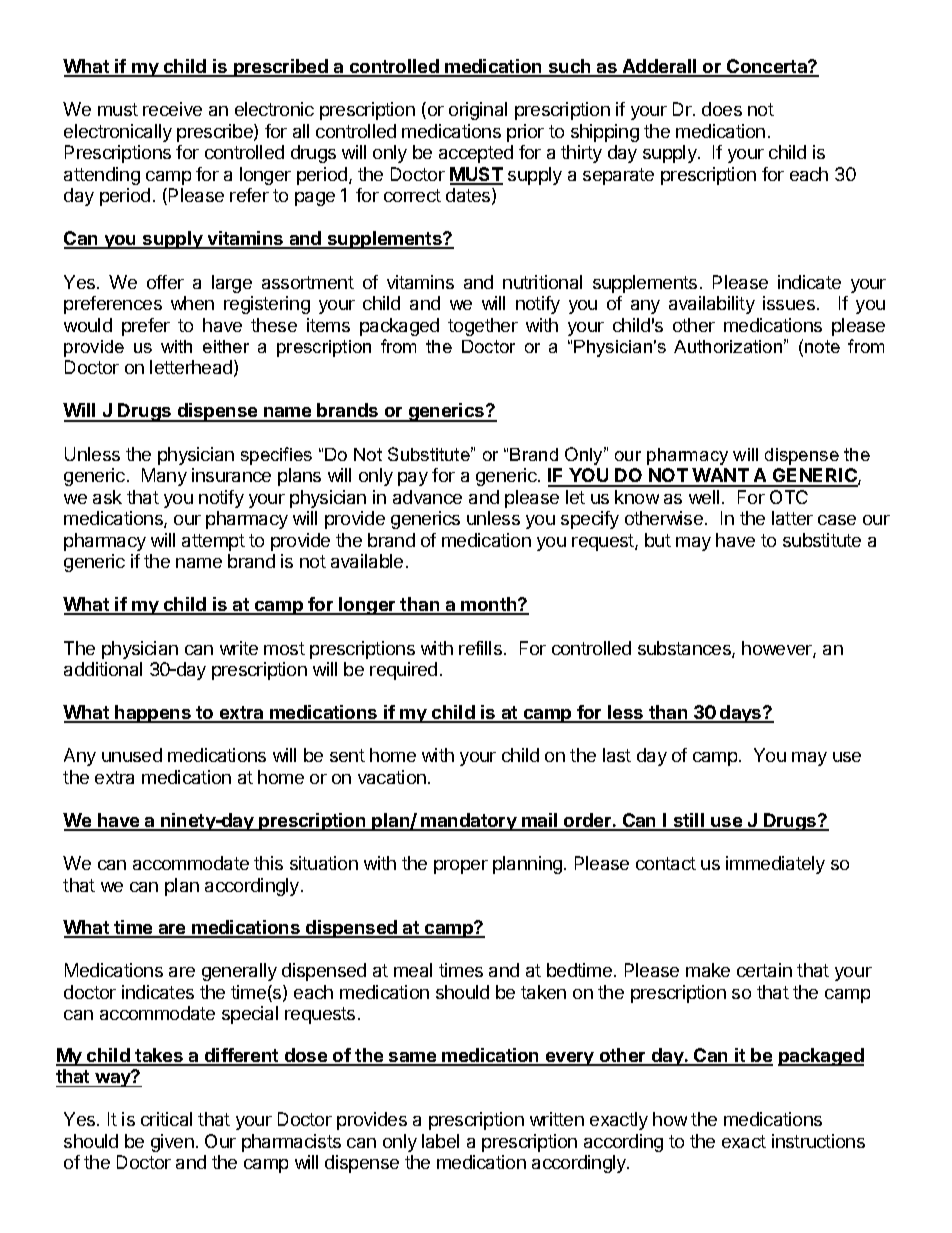  Describe the element at coordinates (166, 1119) in the screenshot. I see `critical` at that location.
